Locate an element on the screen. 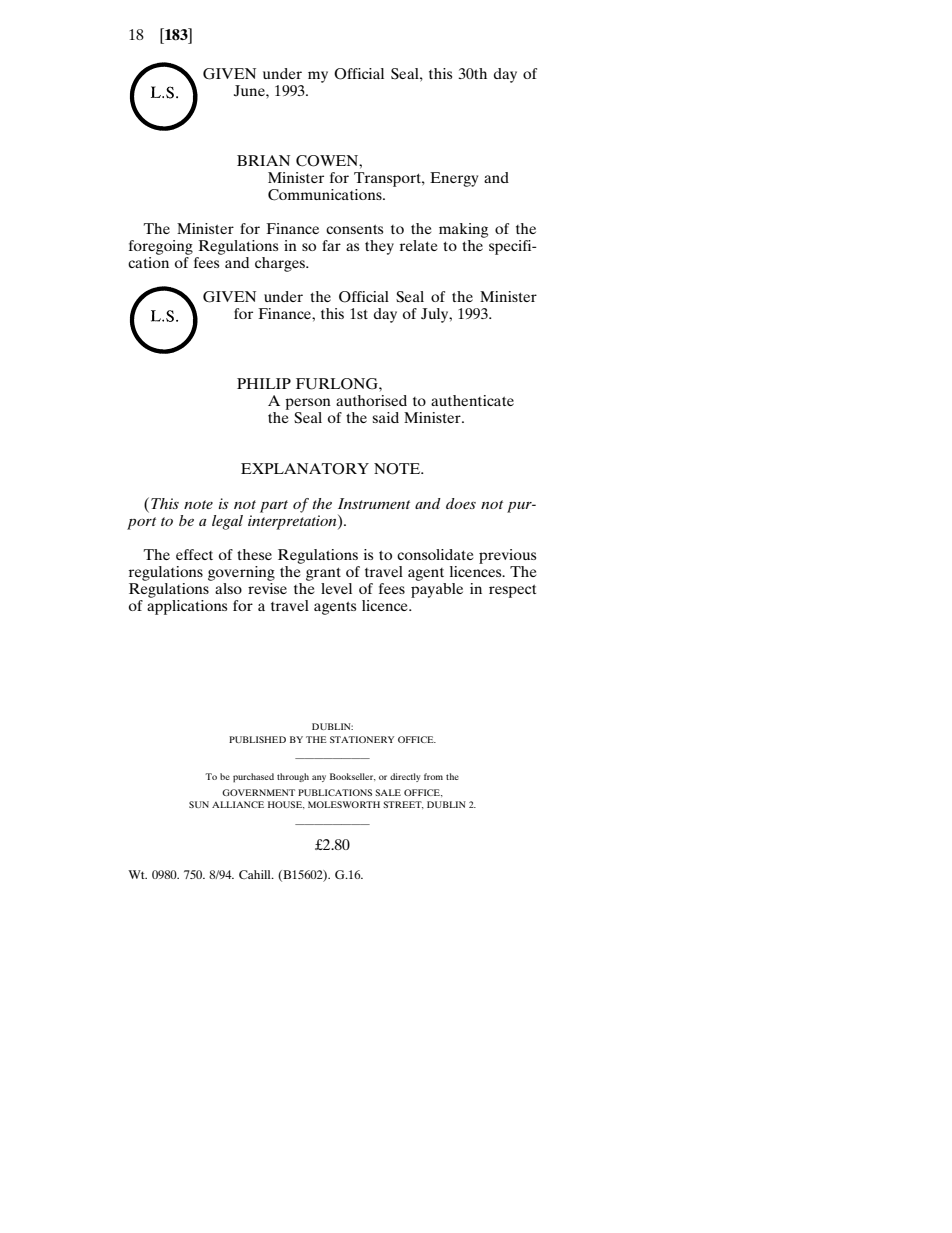 Image resolution: width=952 pixels, height=1233 pixels. far is located at coordinates (331, 245).
